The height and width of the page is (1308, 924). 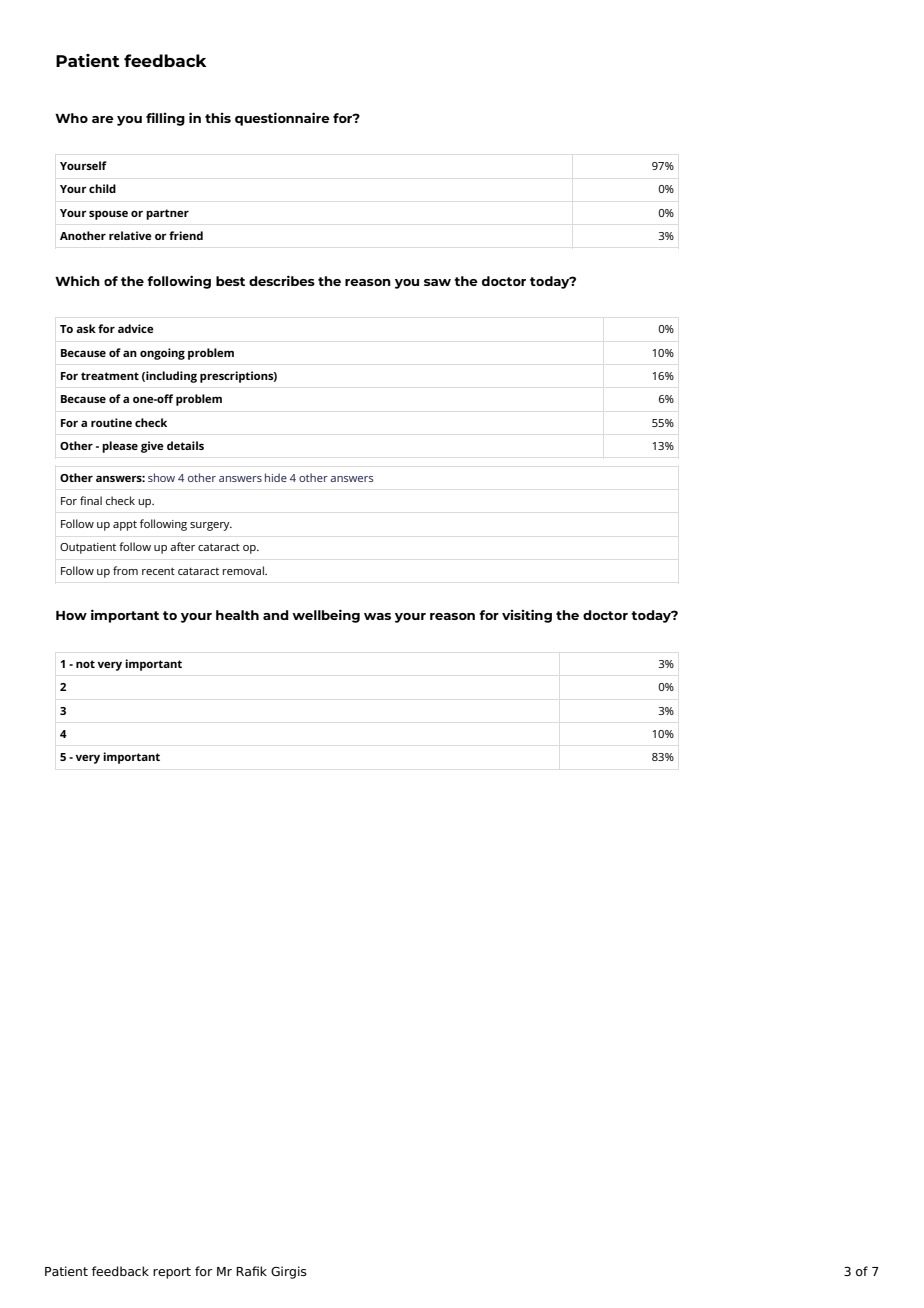 What do you see at coordinates (282, 119) in the page?
I see `questionnaire` at bounding box center [282, 119].
